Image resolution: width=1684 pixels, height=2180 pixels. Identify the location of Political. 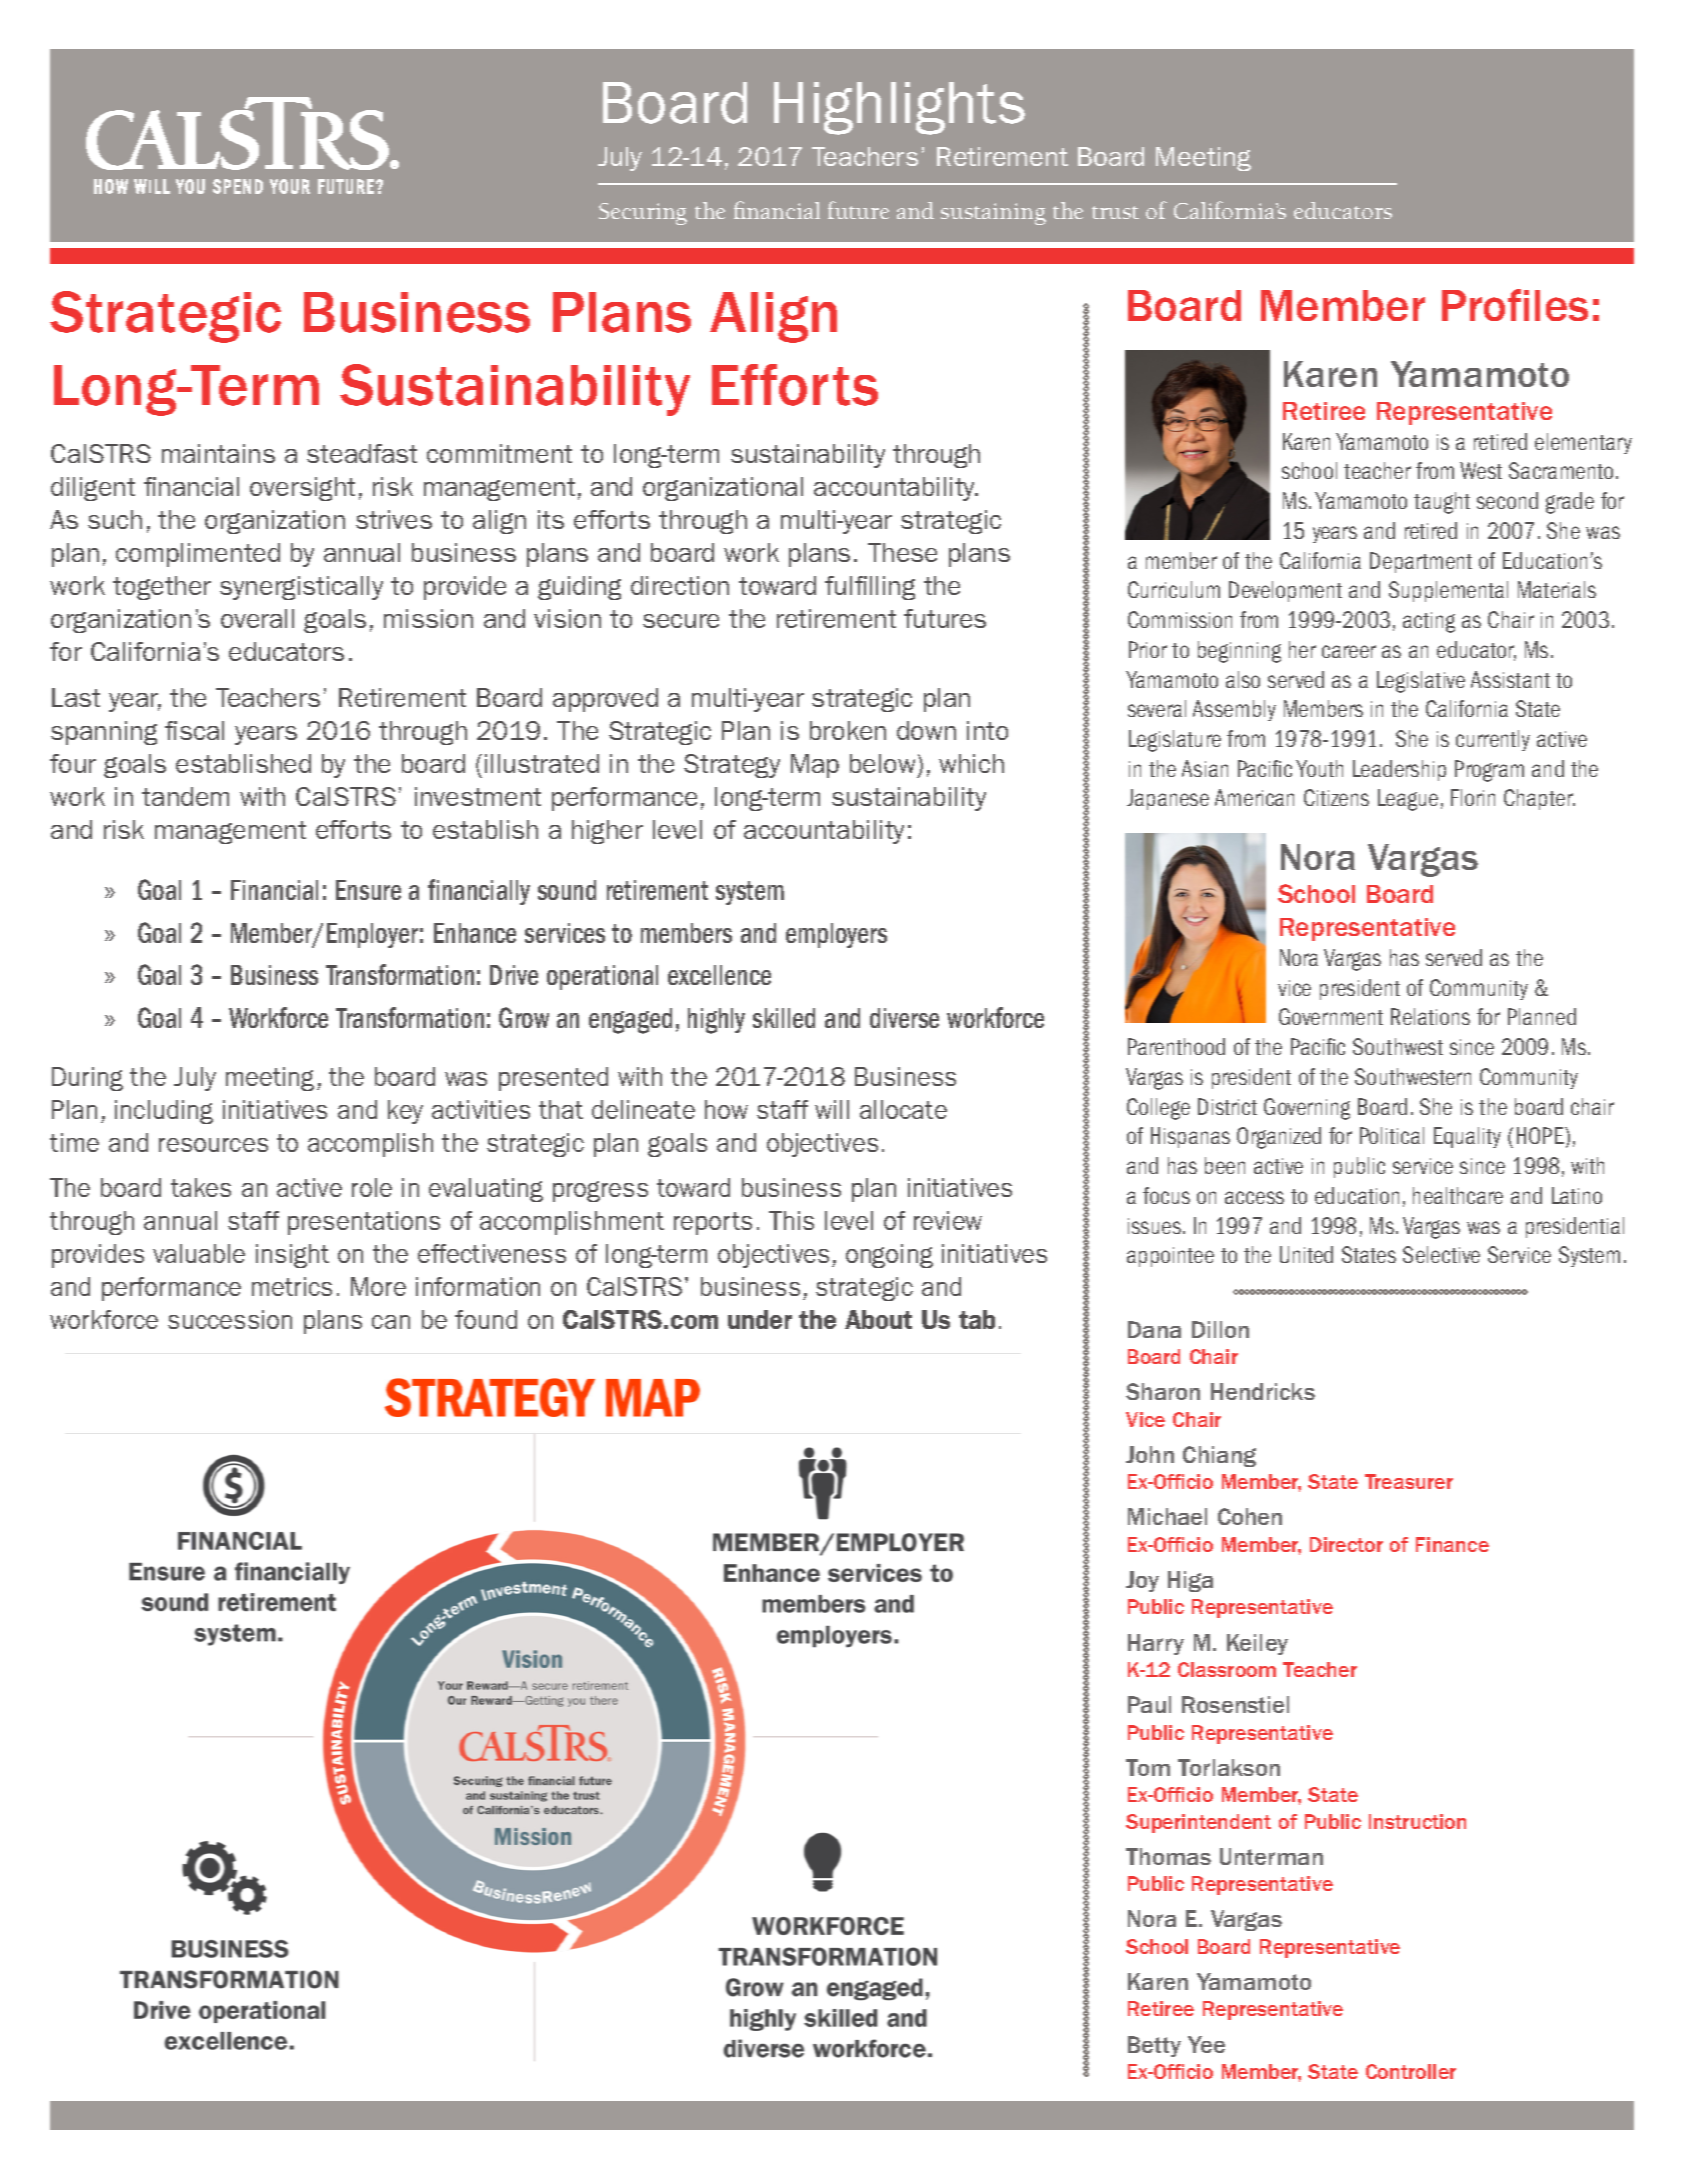
(1392, 1135).
